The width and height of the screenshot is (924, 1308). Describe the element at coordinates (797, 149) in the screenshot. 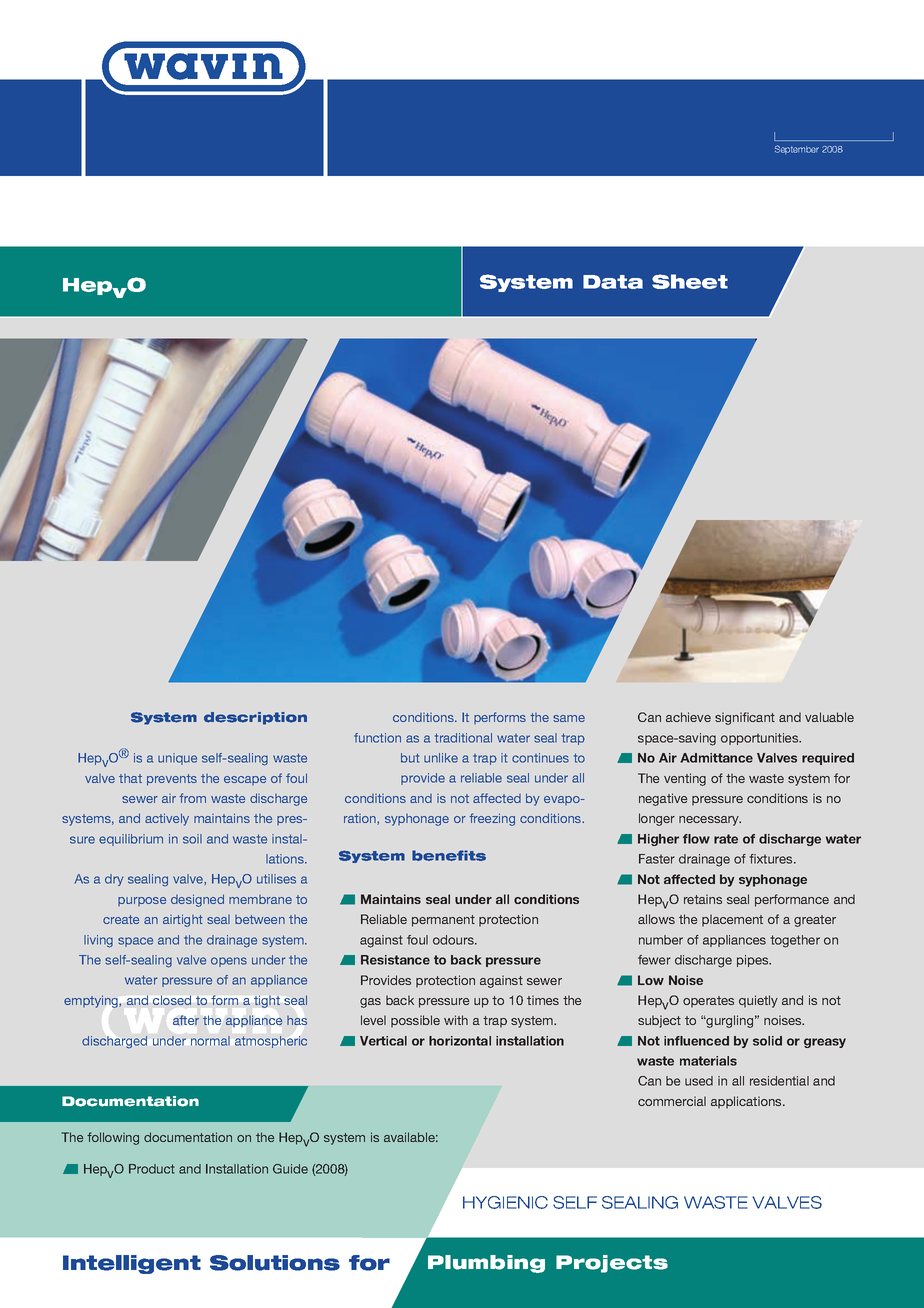

I see `September` at that location.
